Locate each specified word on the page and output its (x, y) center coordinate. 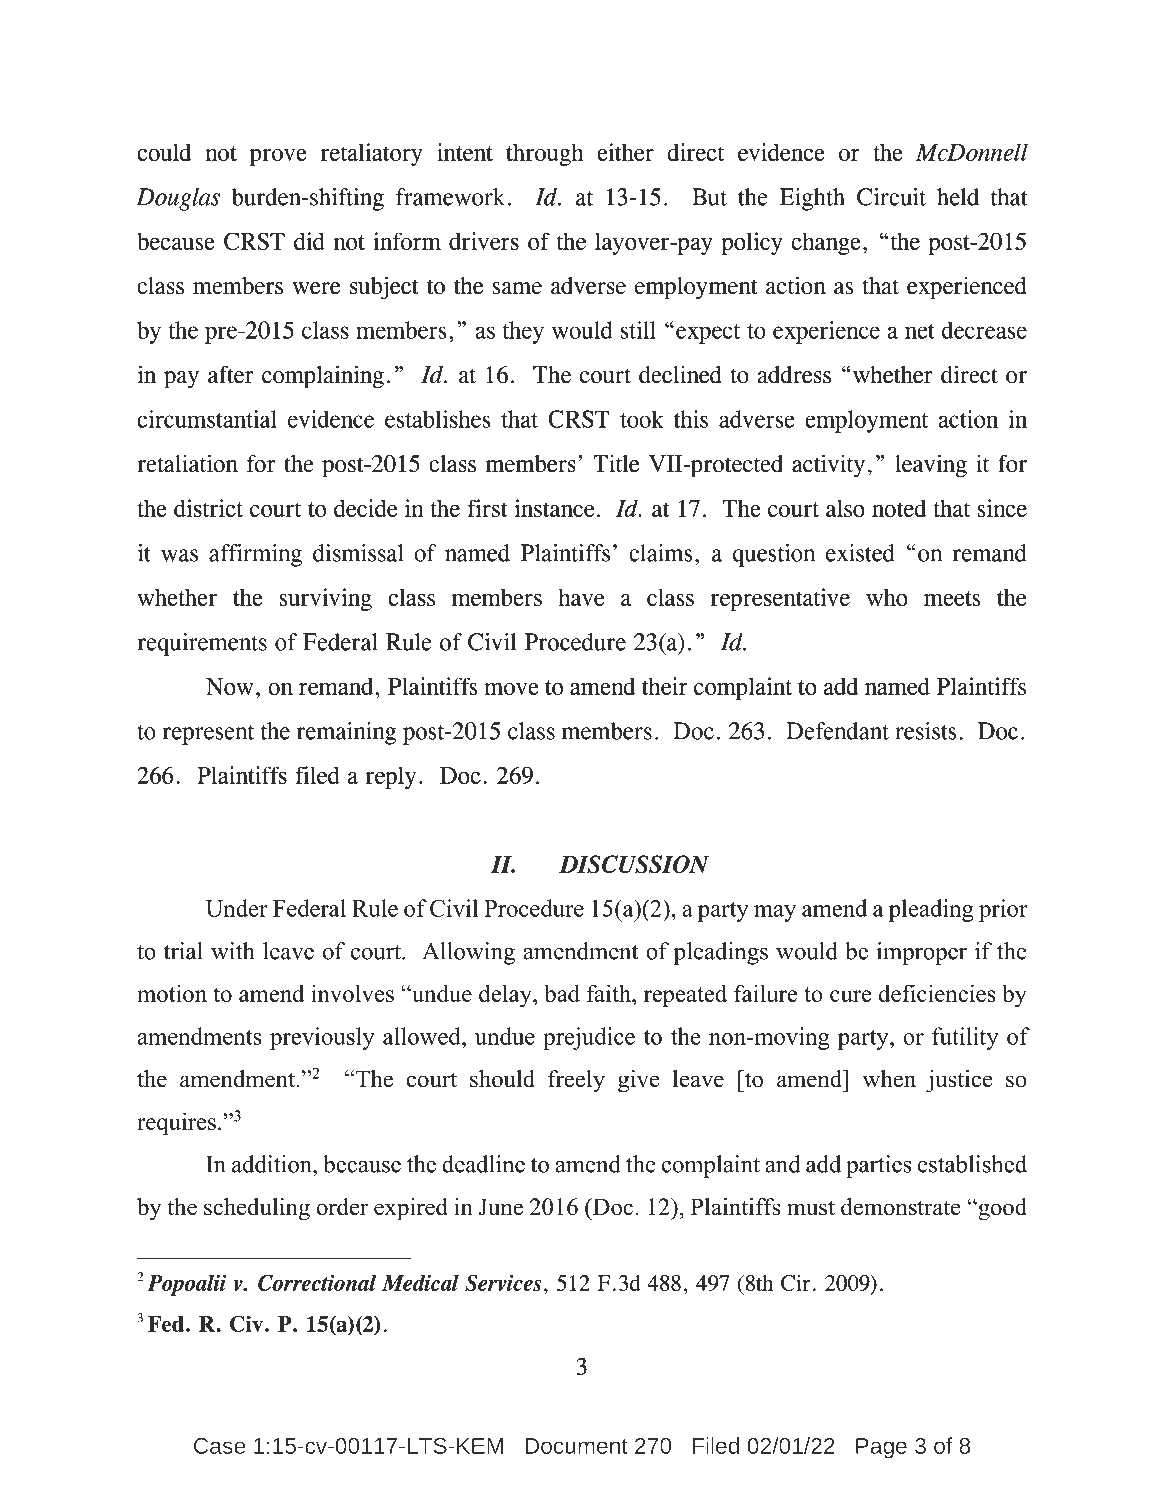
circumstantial (207, 419)
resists (925, 731)
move (511, 689)
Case (219, 1446)
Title (616, 463)
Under (237, 908)
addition (273, 1164)
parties (879, 1166)
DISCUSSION (634, 864)
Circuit (891, 197)
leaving (931, 466)
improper (922, 953)
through (545, 154)
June (501, 1207)
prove (278, 157)
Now (229, 686)
